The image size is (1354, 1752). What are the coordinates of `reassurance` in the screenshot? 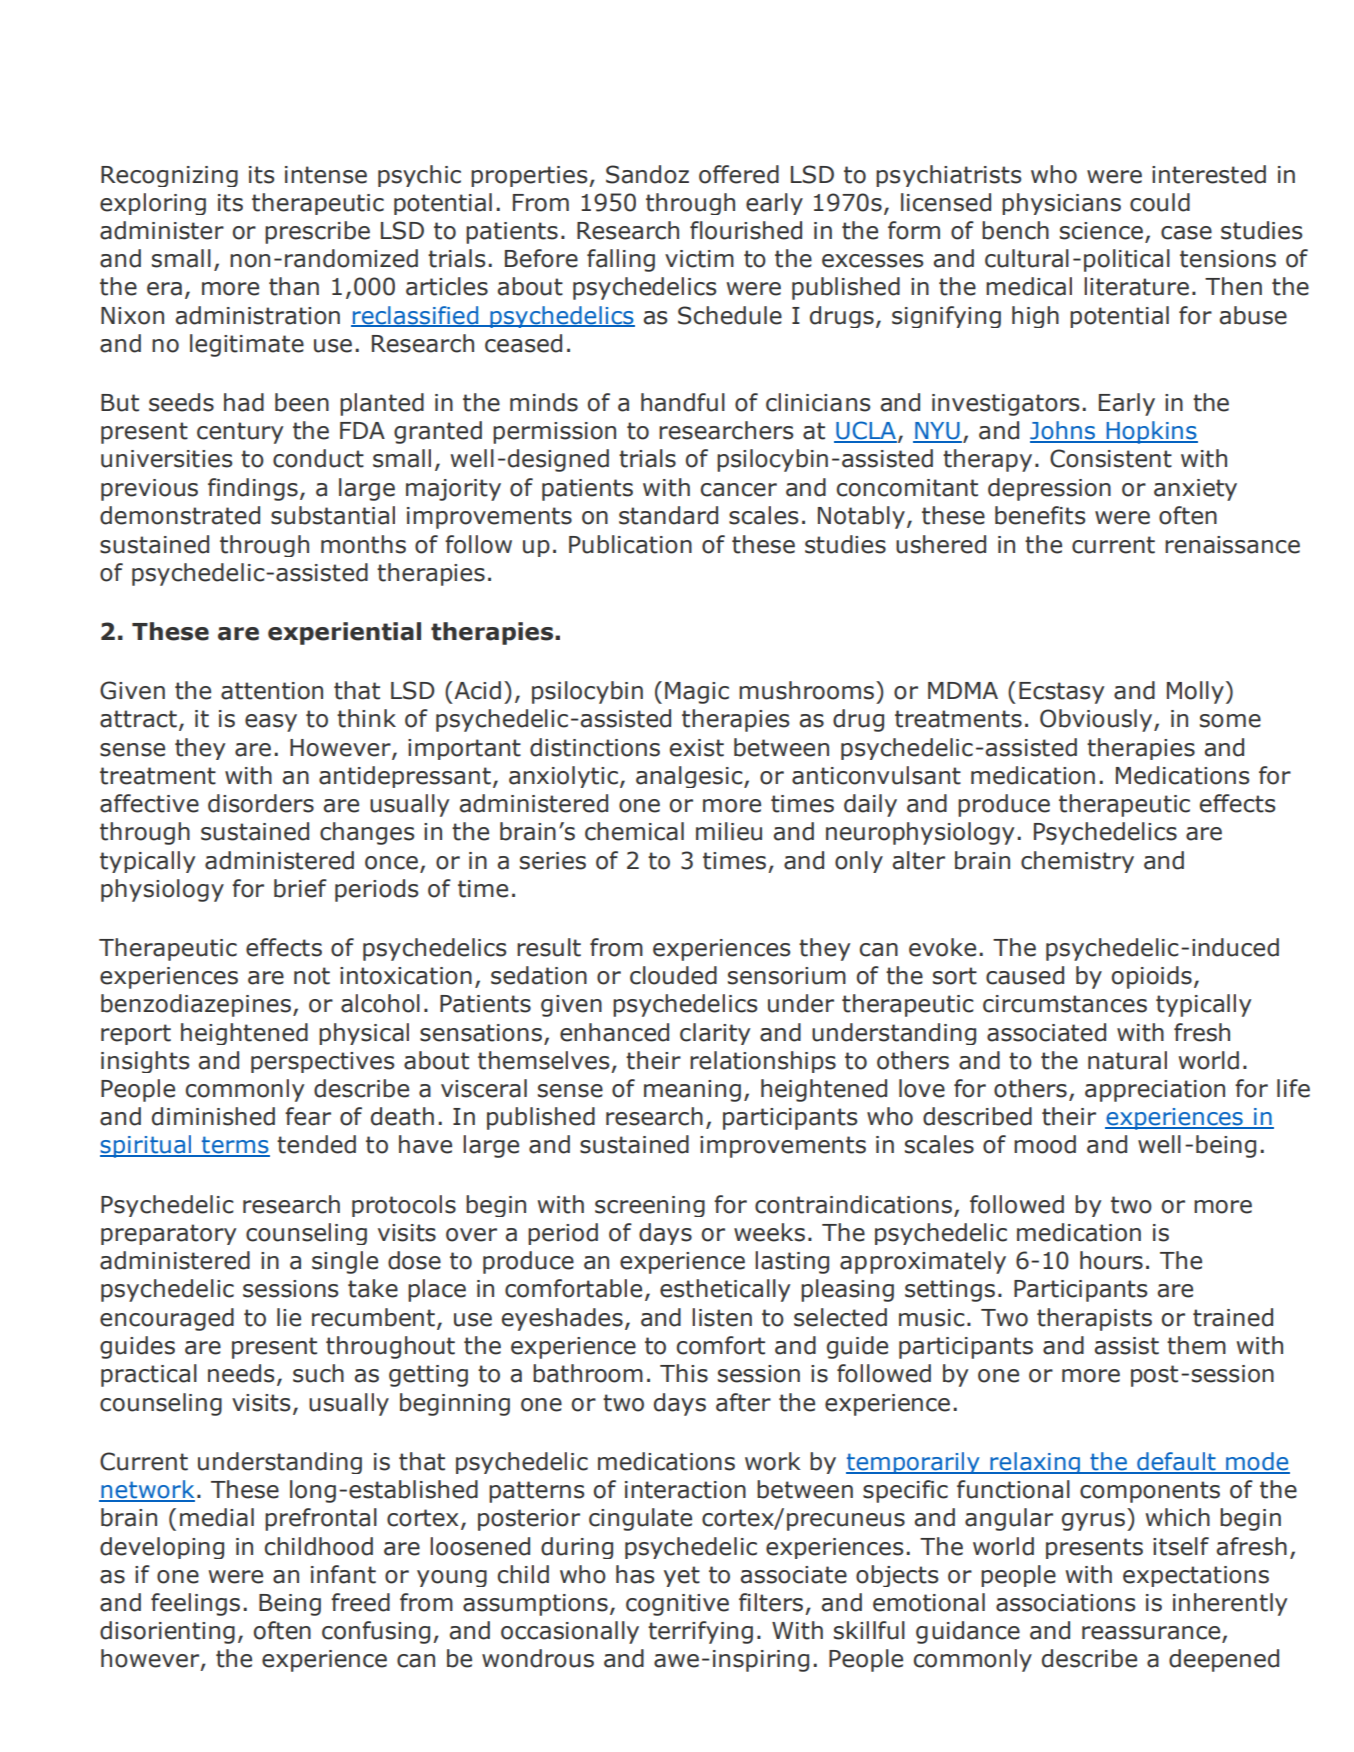 It's located at (1152, 1634).
